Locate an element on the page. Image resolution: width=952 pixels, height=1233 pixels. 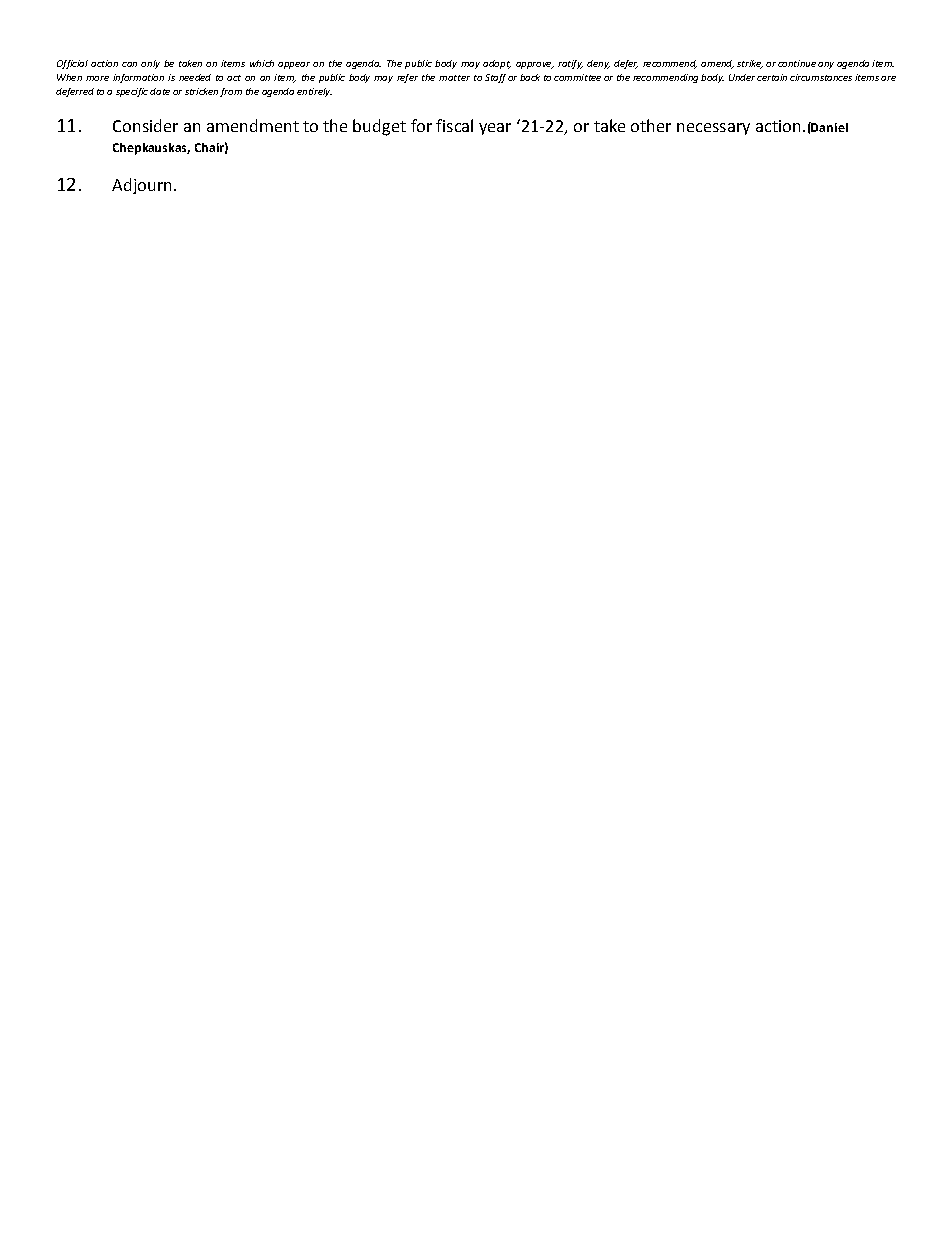
only is located at coordinates (150, 64).
